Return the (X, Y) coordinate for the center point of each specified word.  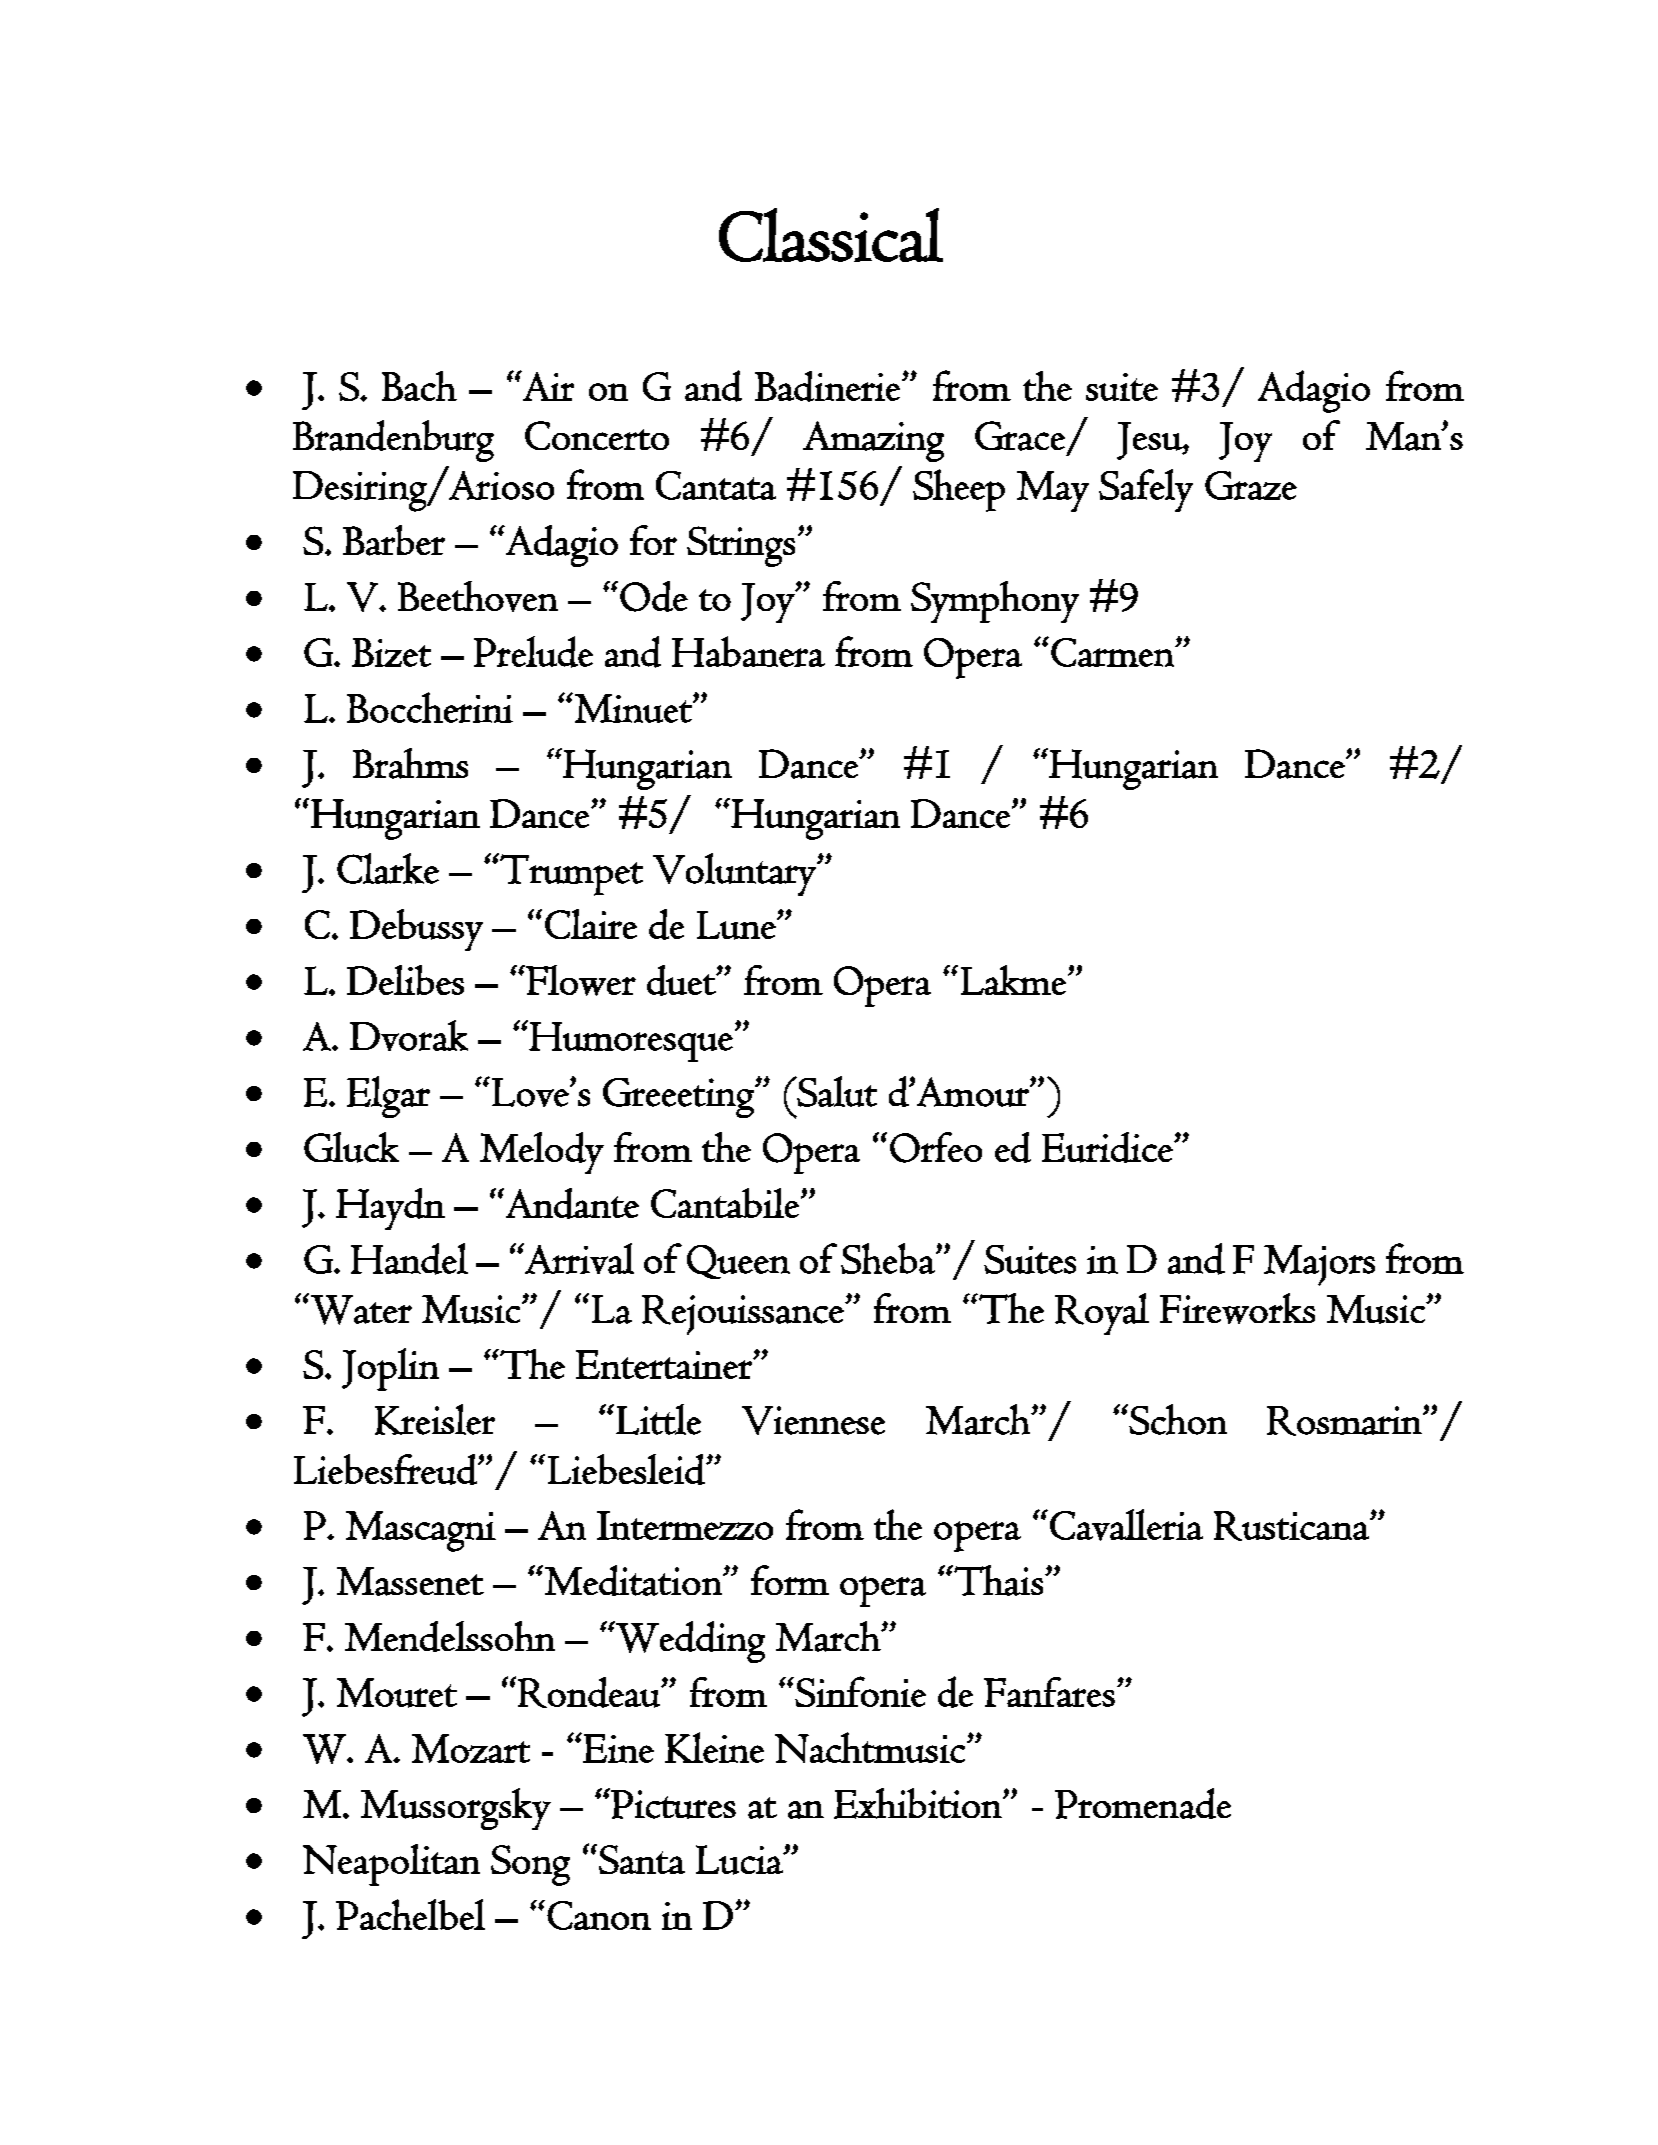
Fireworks (1237, 1308)
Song (530, 1865)
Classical (831, 235)
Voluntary (735, 874)
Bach (419, 386)
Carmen (1113, 652)
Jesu (1150, 441)
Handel (409, 1259)
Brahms (410, 763)
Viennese (813, 1420)
